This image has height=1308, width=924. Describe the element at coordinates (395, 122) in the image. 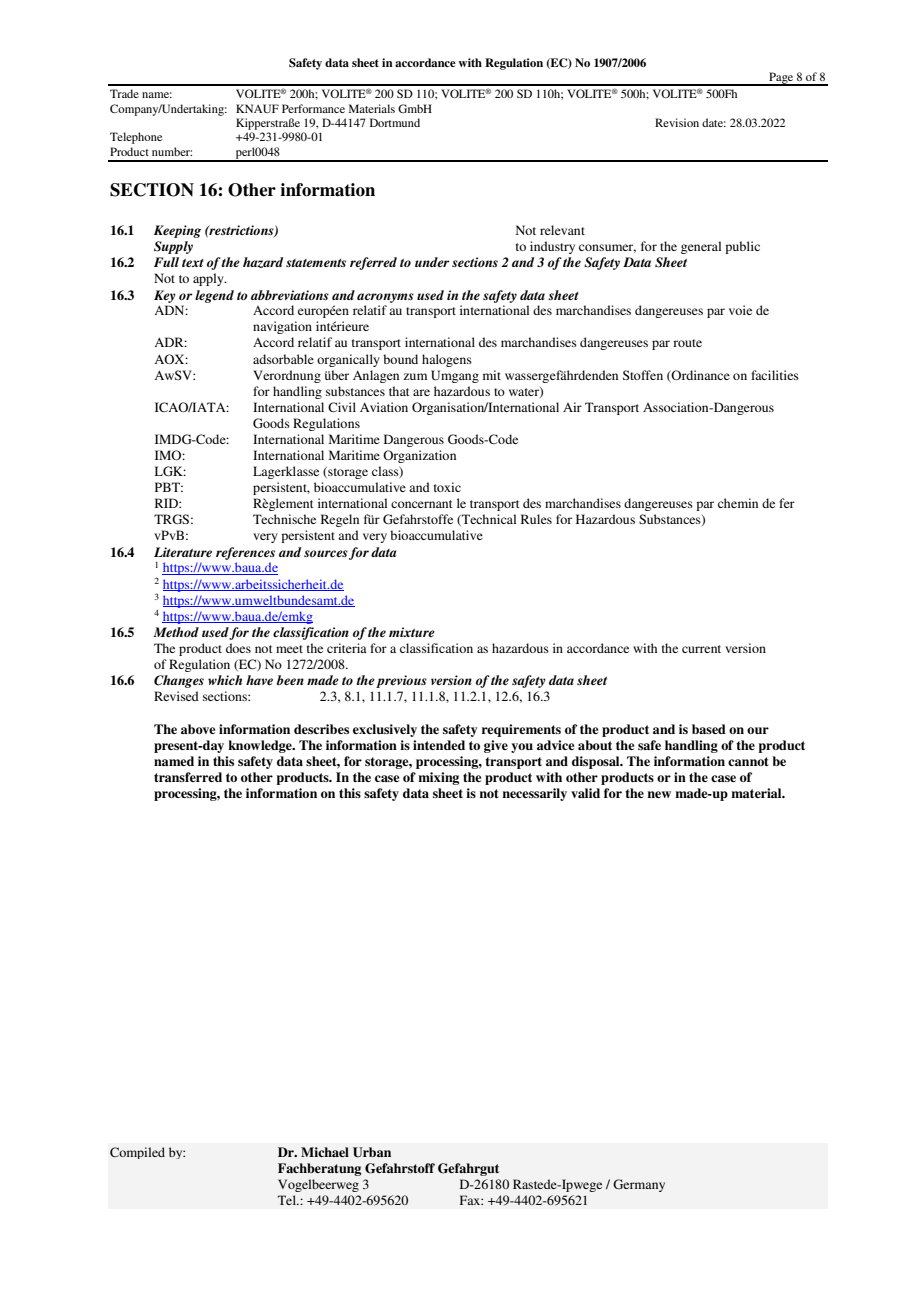

I see `Dortmund` at that location.
